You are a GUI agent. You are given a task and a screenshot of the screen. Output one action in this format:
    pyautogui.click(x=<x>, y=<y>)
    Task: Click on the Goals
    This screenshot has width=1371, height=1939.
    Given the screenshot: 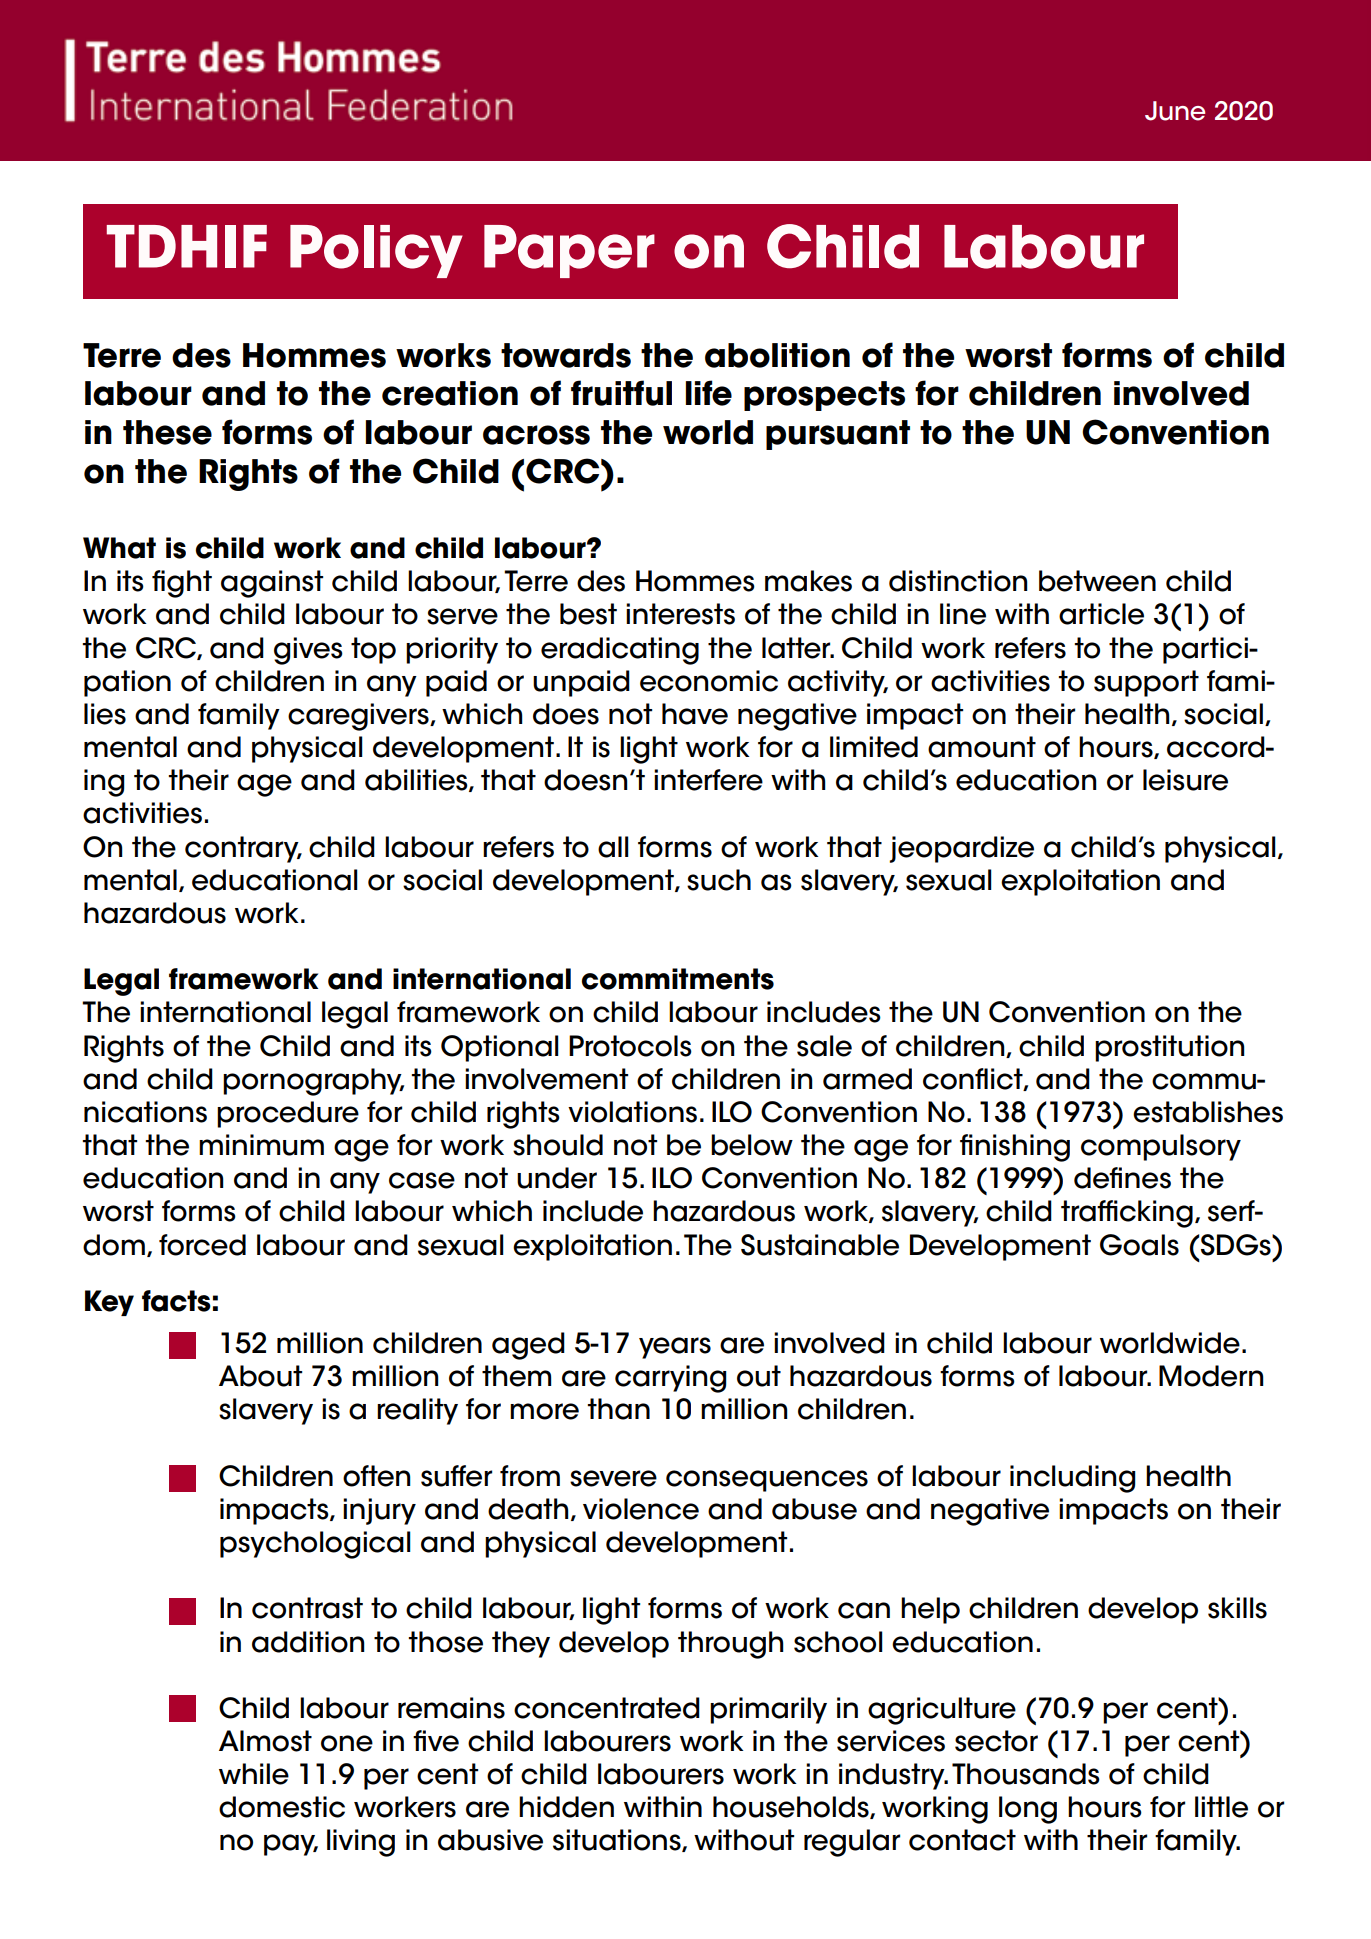 What is the action you would take?
    pyautogui.click(x=1139, y=1245)
